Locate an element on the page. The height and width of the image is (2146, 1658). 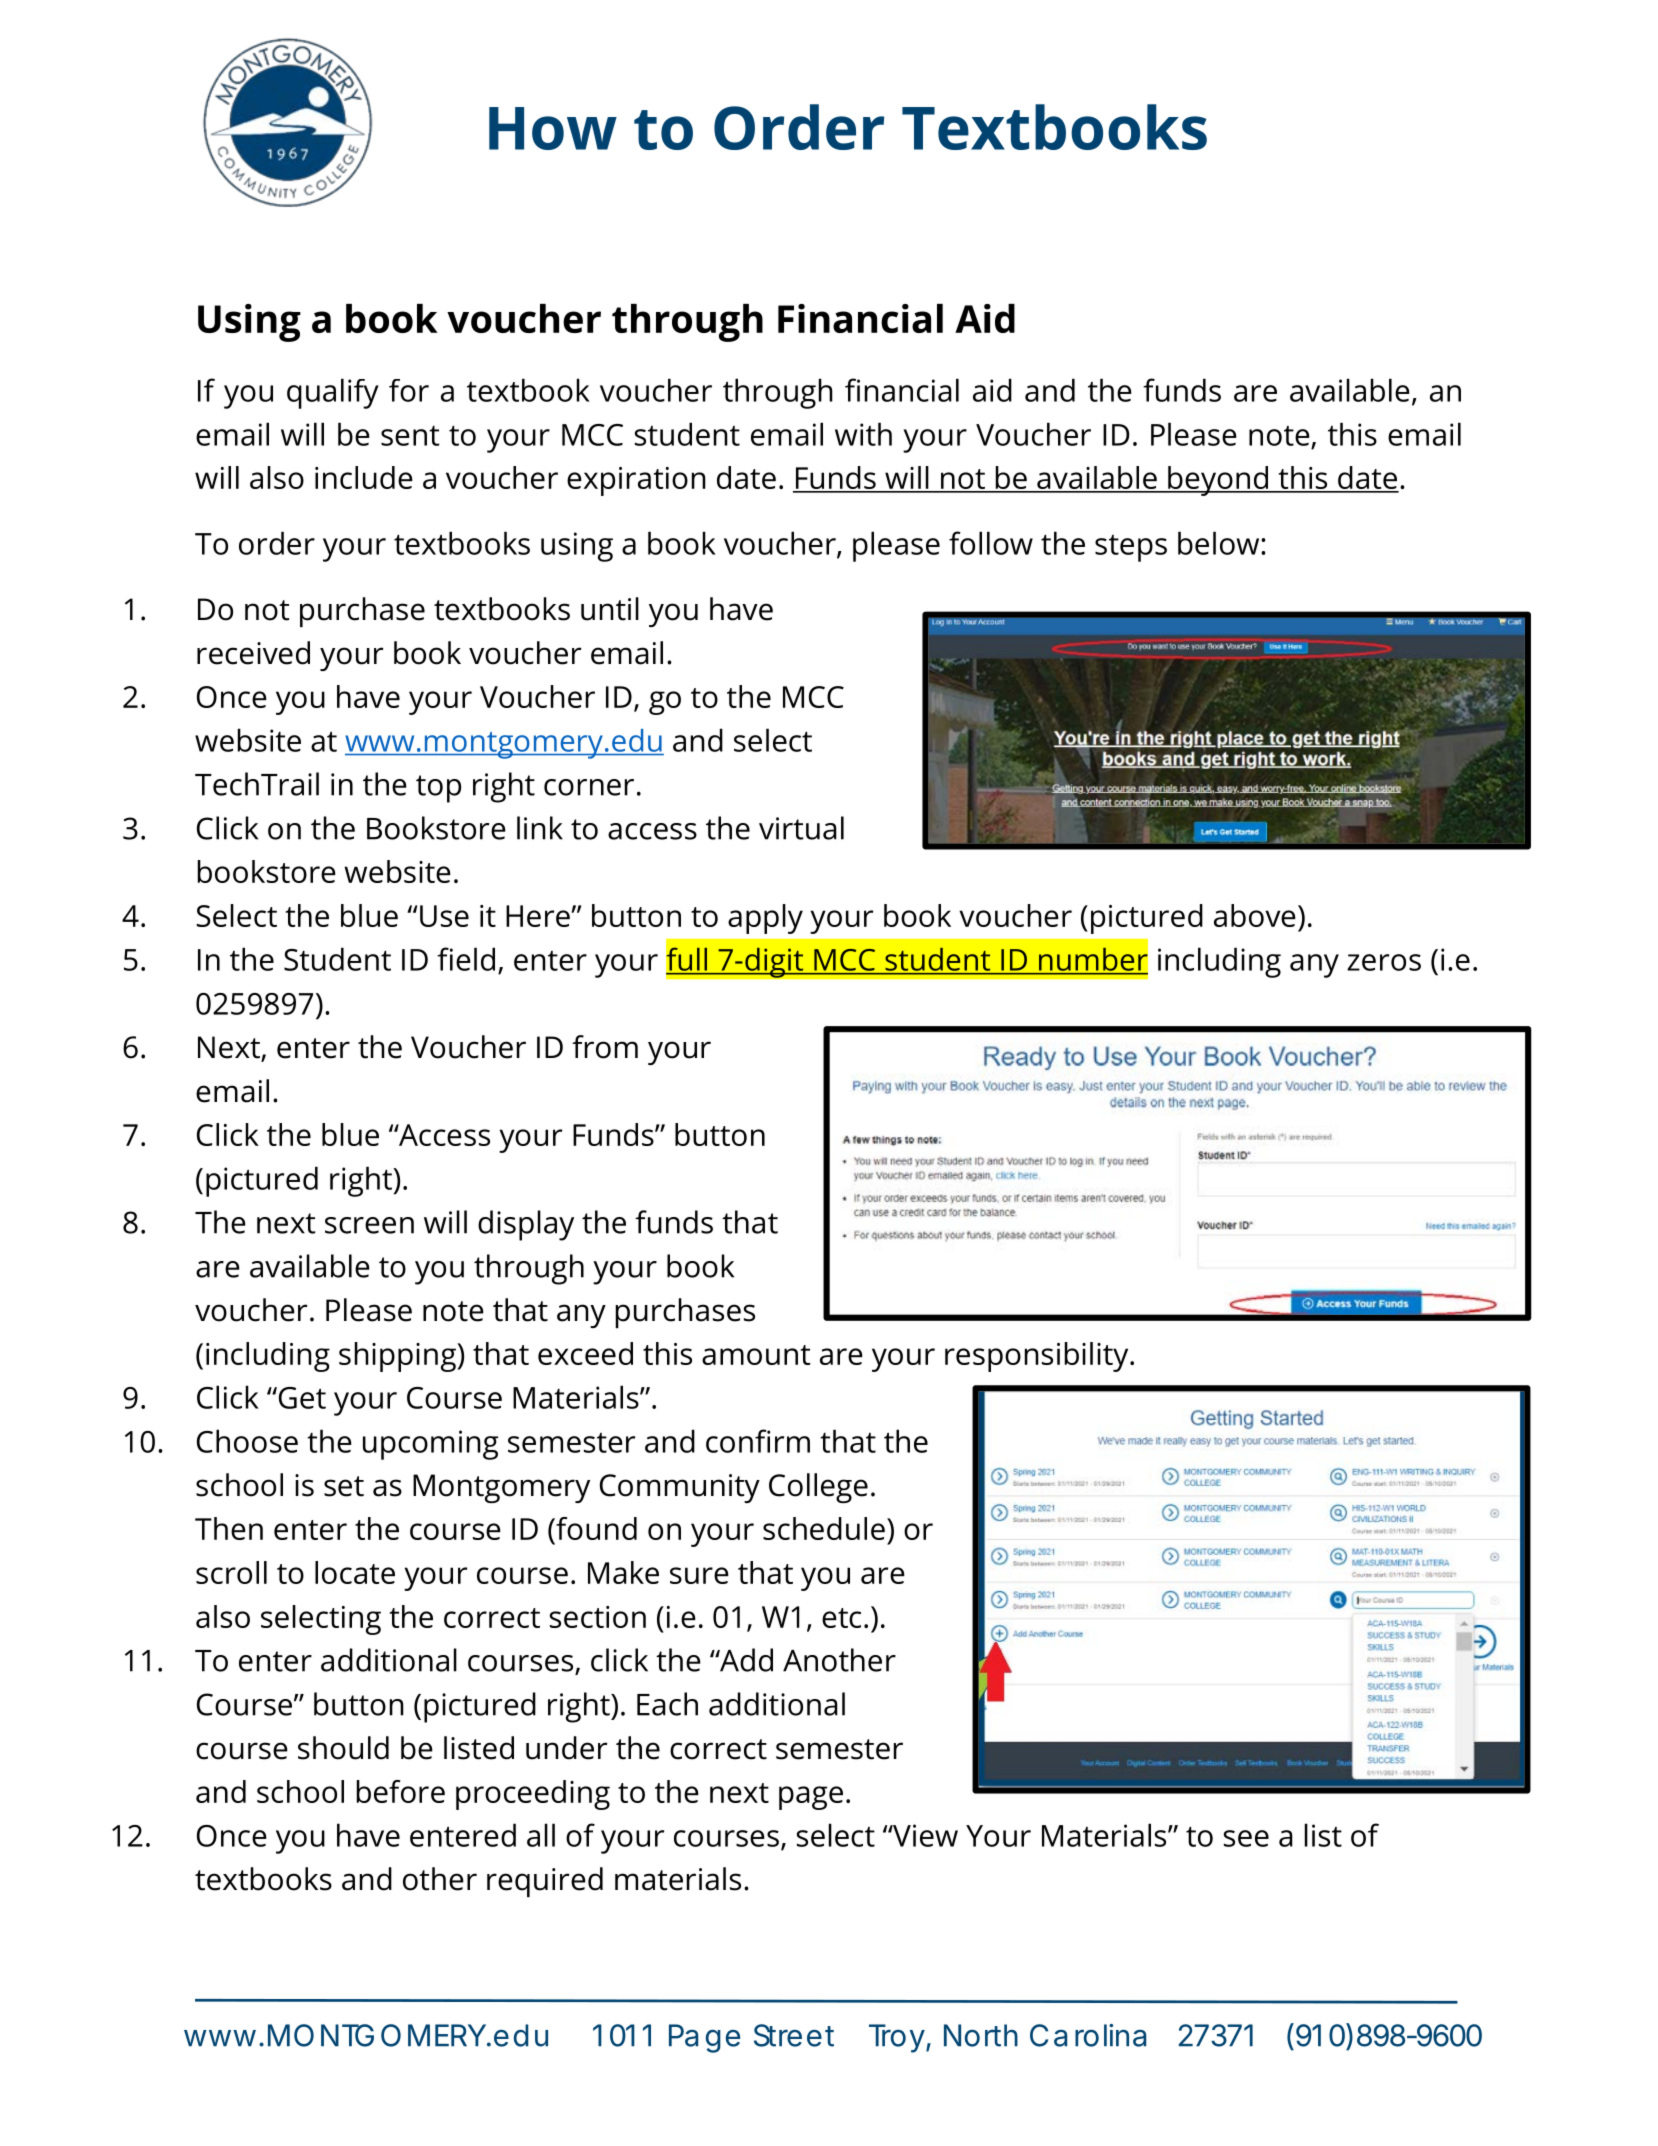
How is located at coordinates (553, 128).
